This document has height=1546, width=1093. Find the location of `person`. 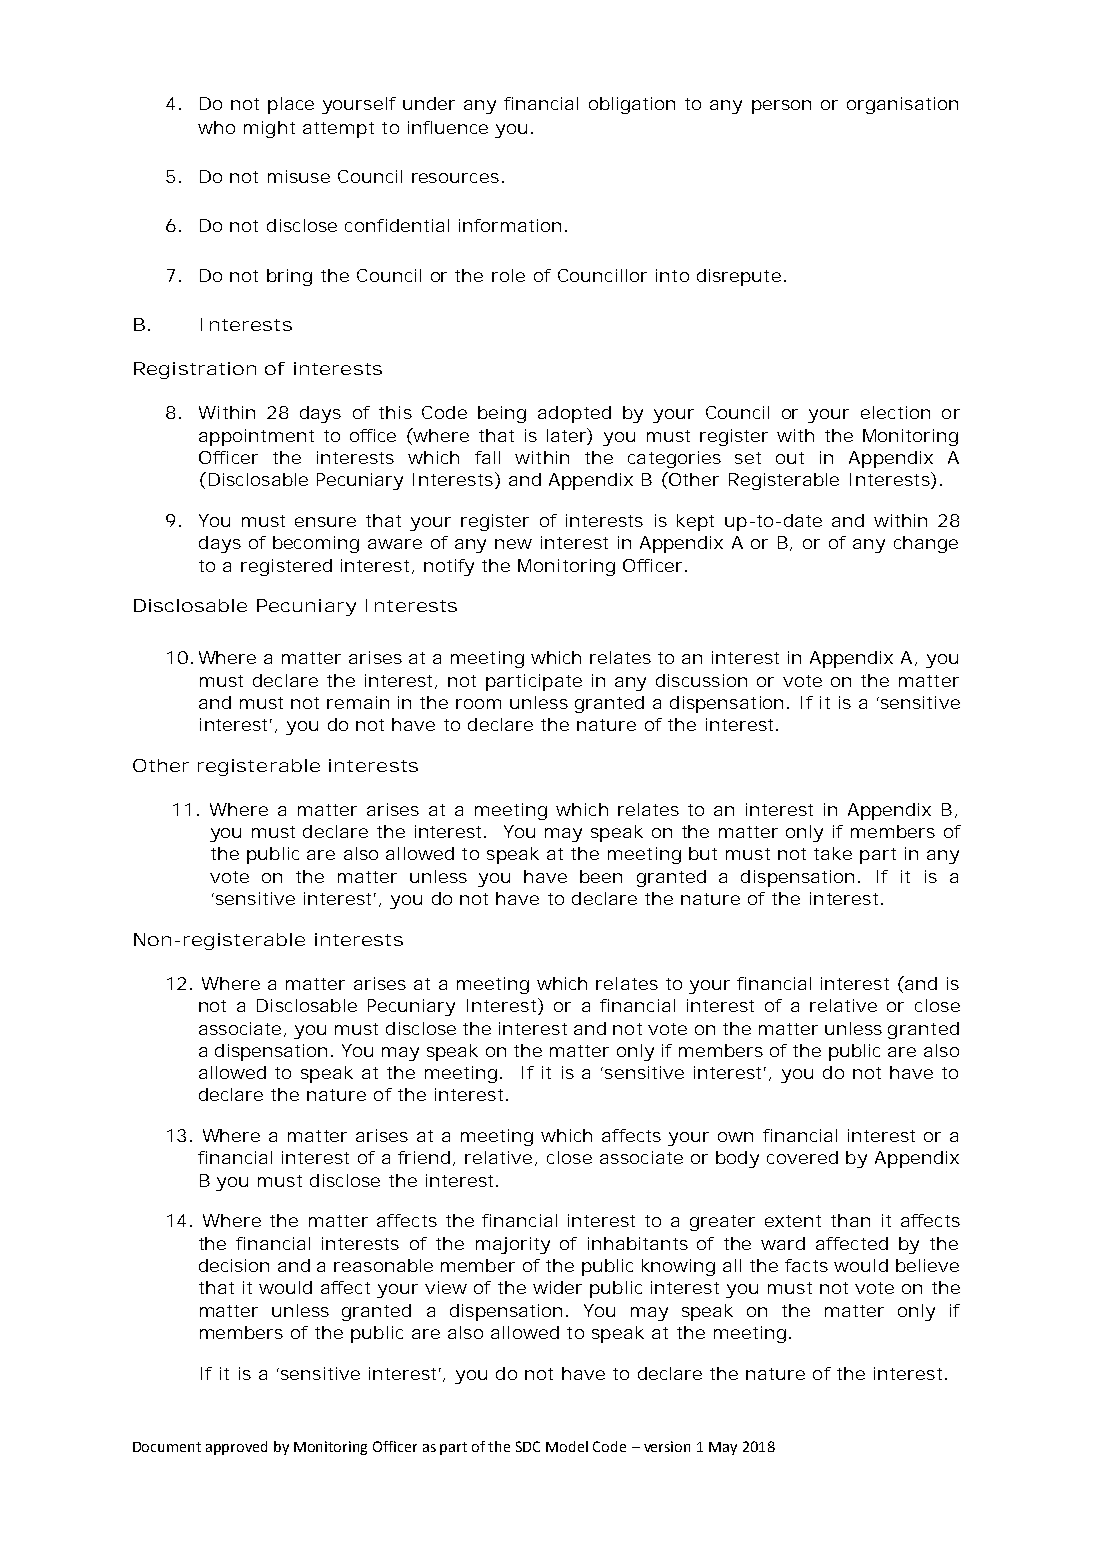

person is located at coordinates (781, 107).
